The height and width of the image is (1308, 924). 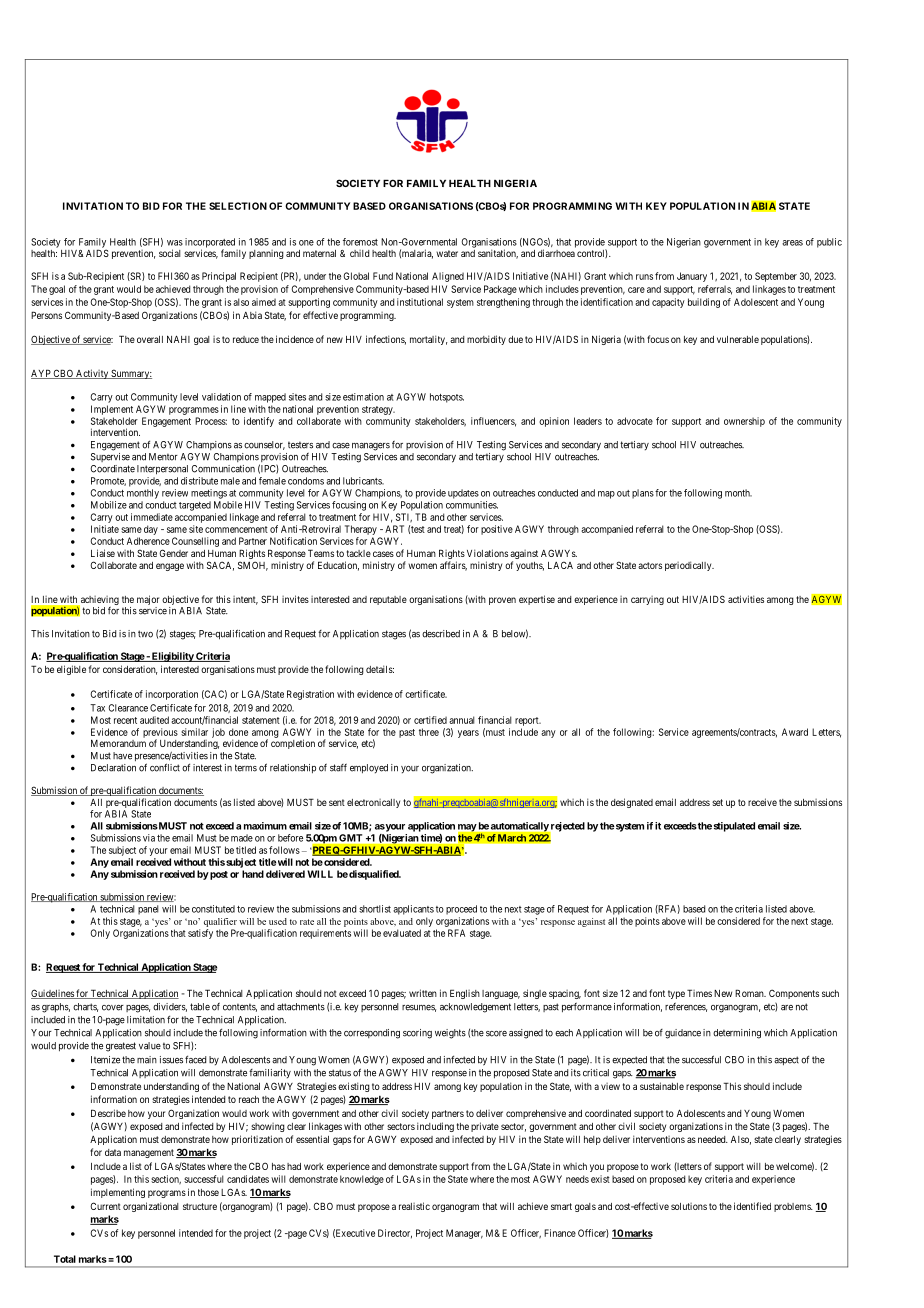 What do you see at coordinates (148, 909) in the image?
I see `panel` at bounding box center [148, 909].
